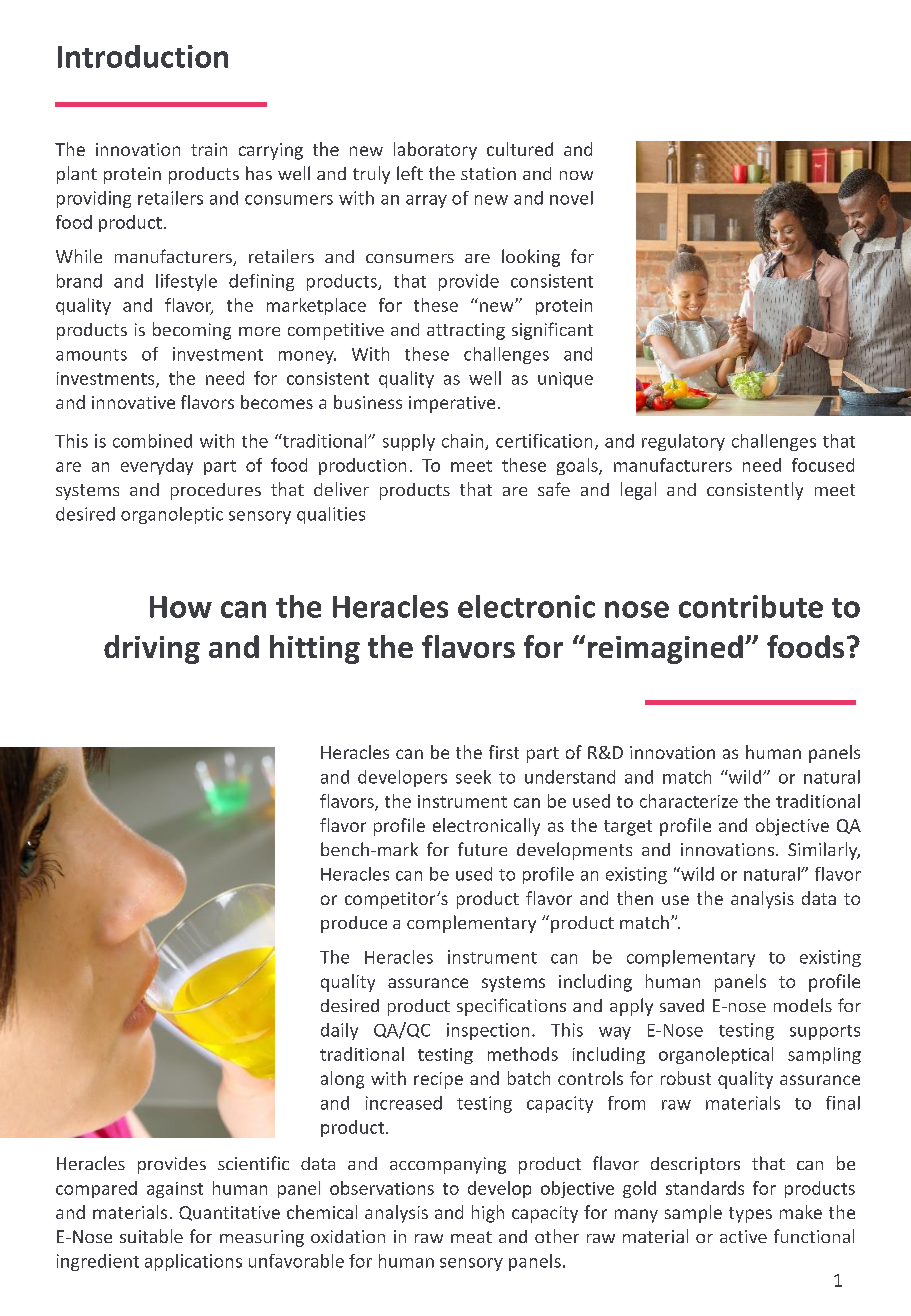 The image size is (911, 1316). Describe the element at coordinates (511, 1007) in the page. I see `specifications` at that location.
